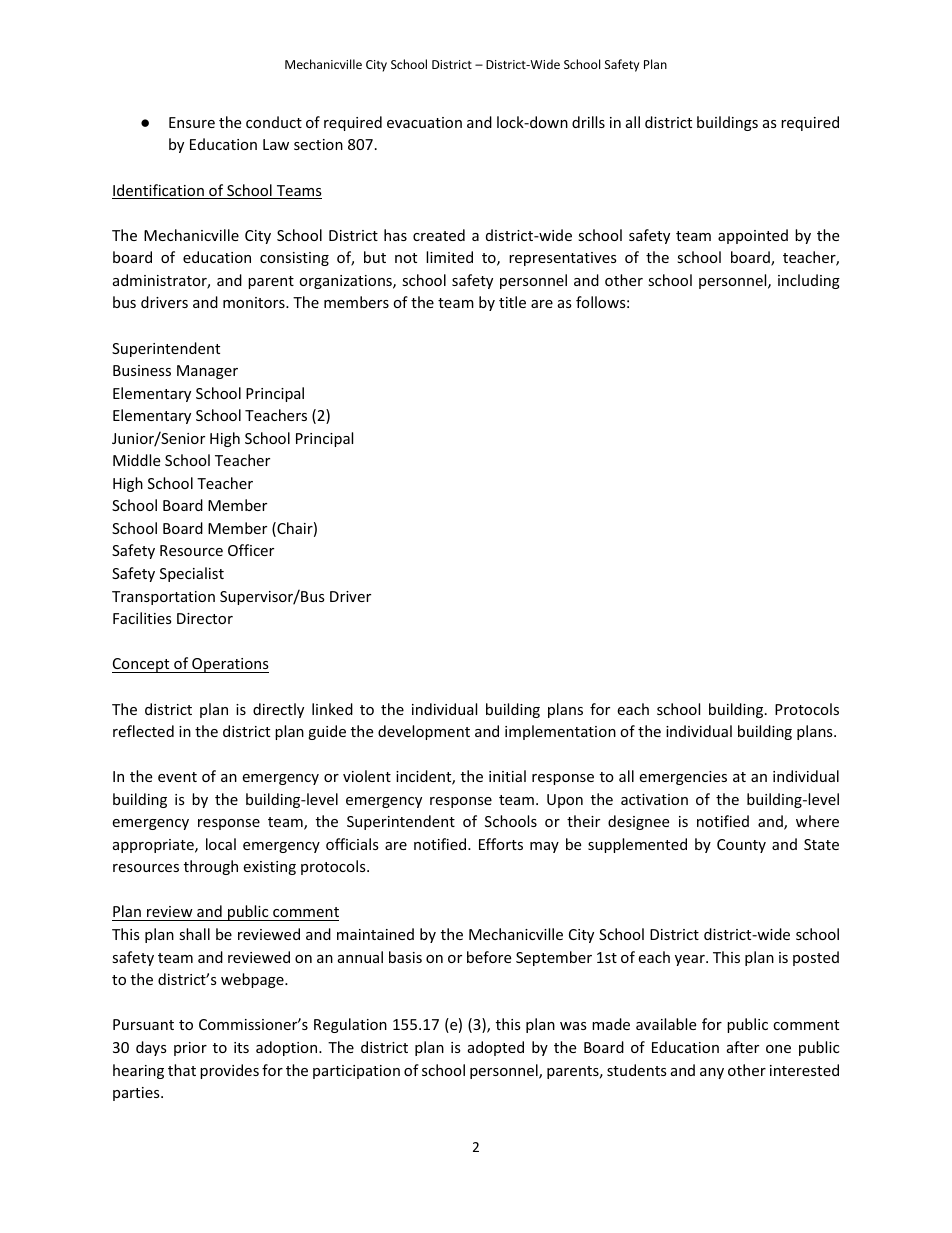  I want to click on Ensure, so click(192, 122).
